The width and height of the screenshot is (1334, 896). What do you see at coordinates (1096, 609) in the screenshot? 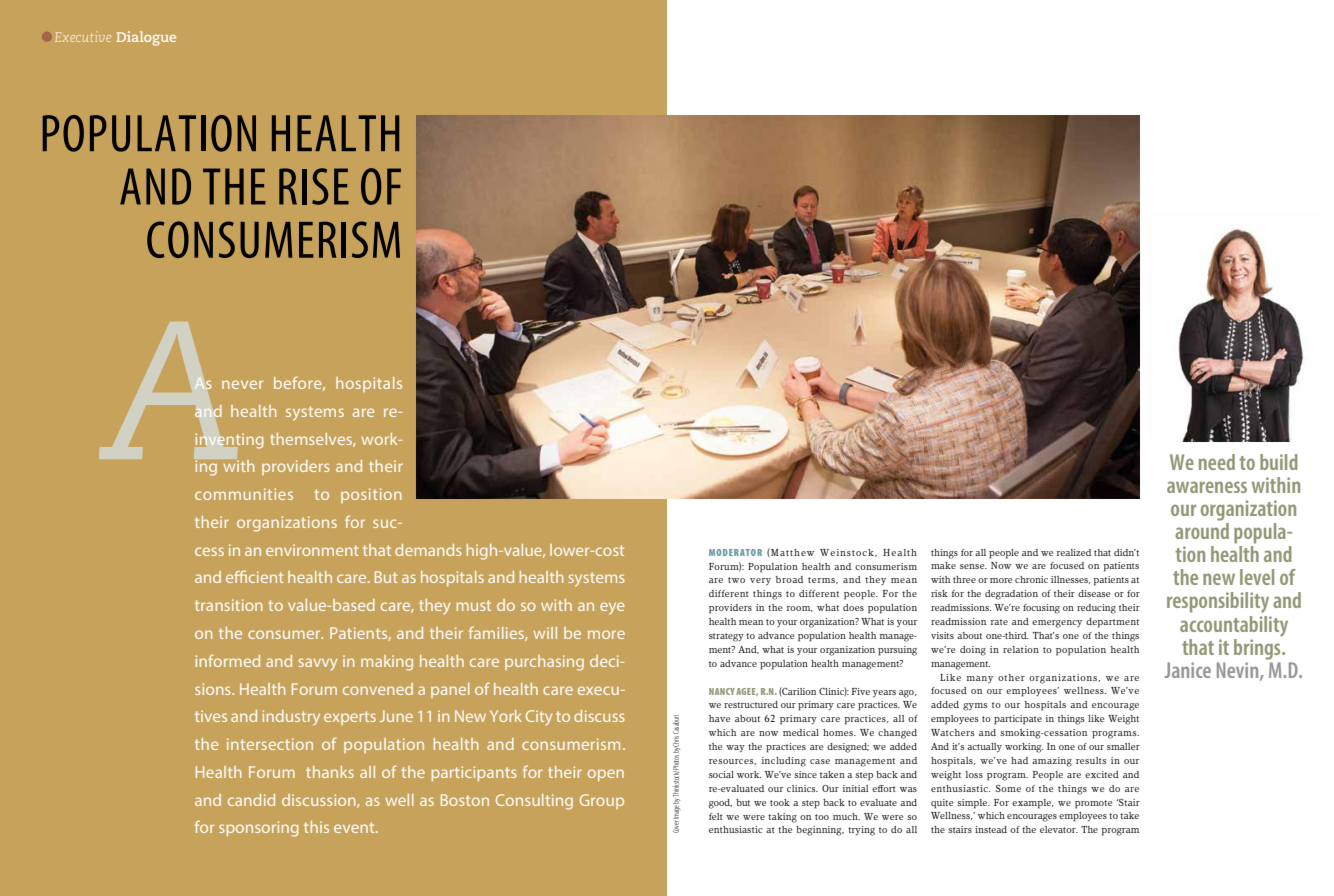
I see `reducing` at bounding box center [1096, 609].
